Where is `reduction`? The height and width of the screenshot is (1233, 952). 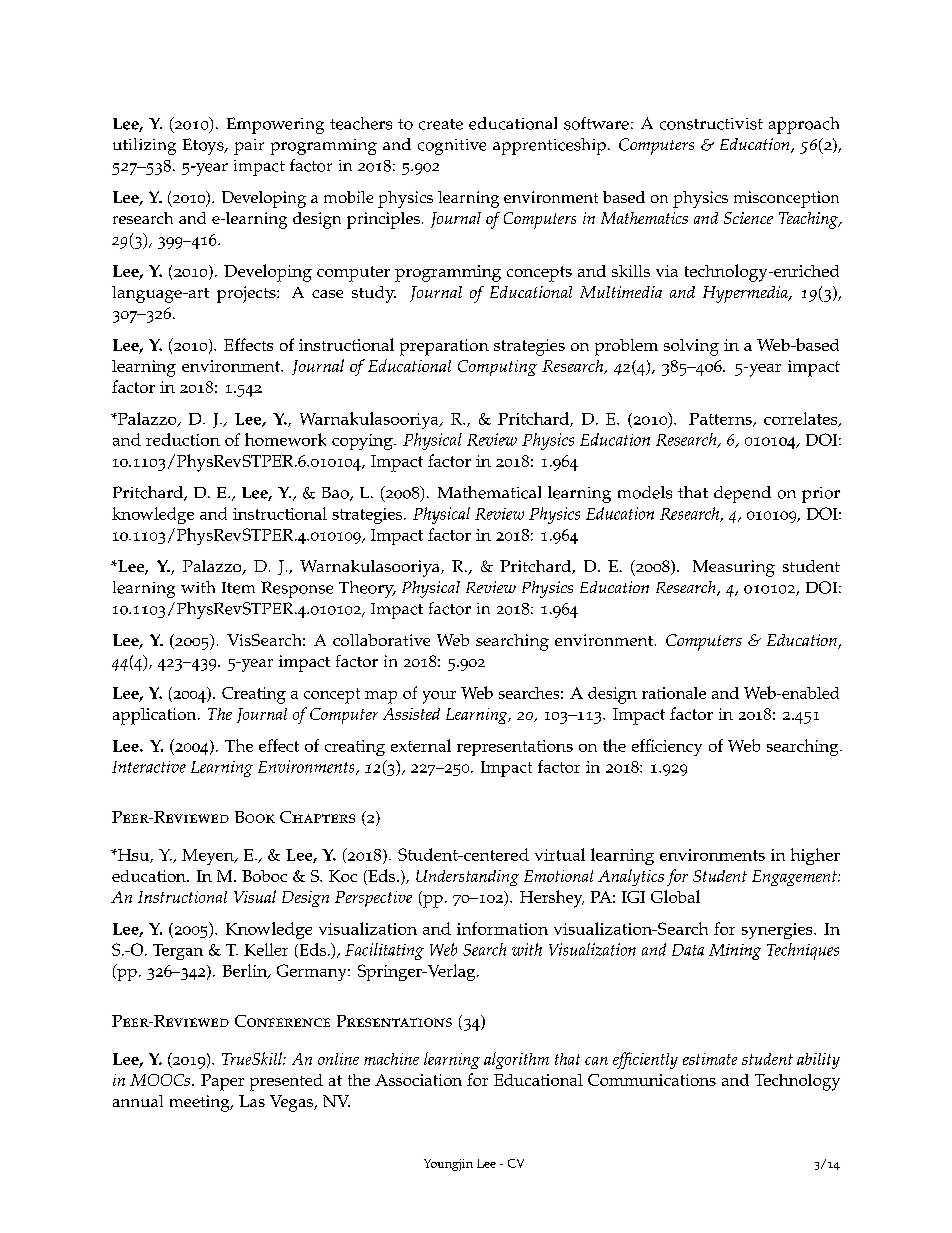 reduction is located at coordinates (183, 439).
